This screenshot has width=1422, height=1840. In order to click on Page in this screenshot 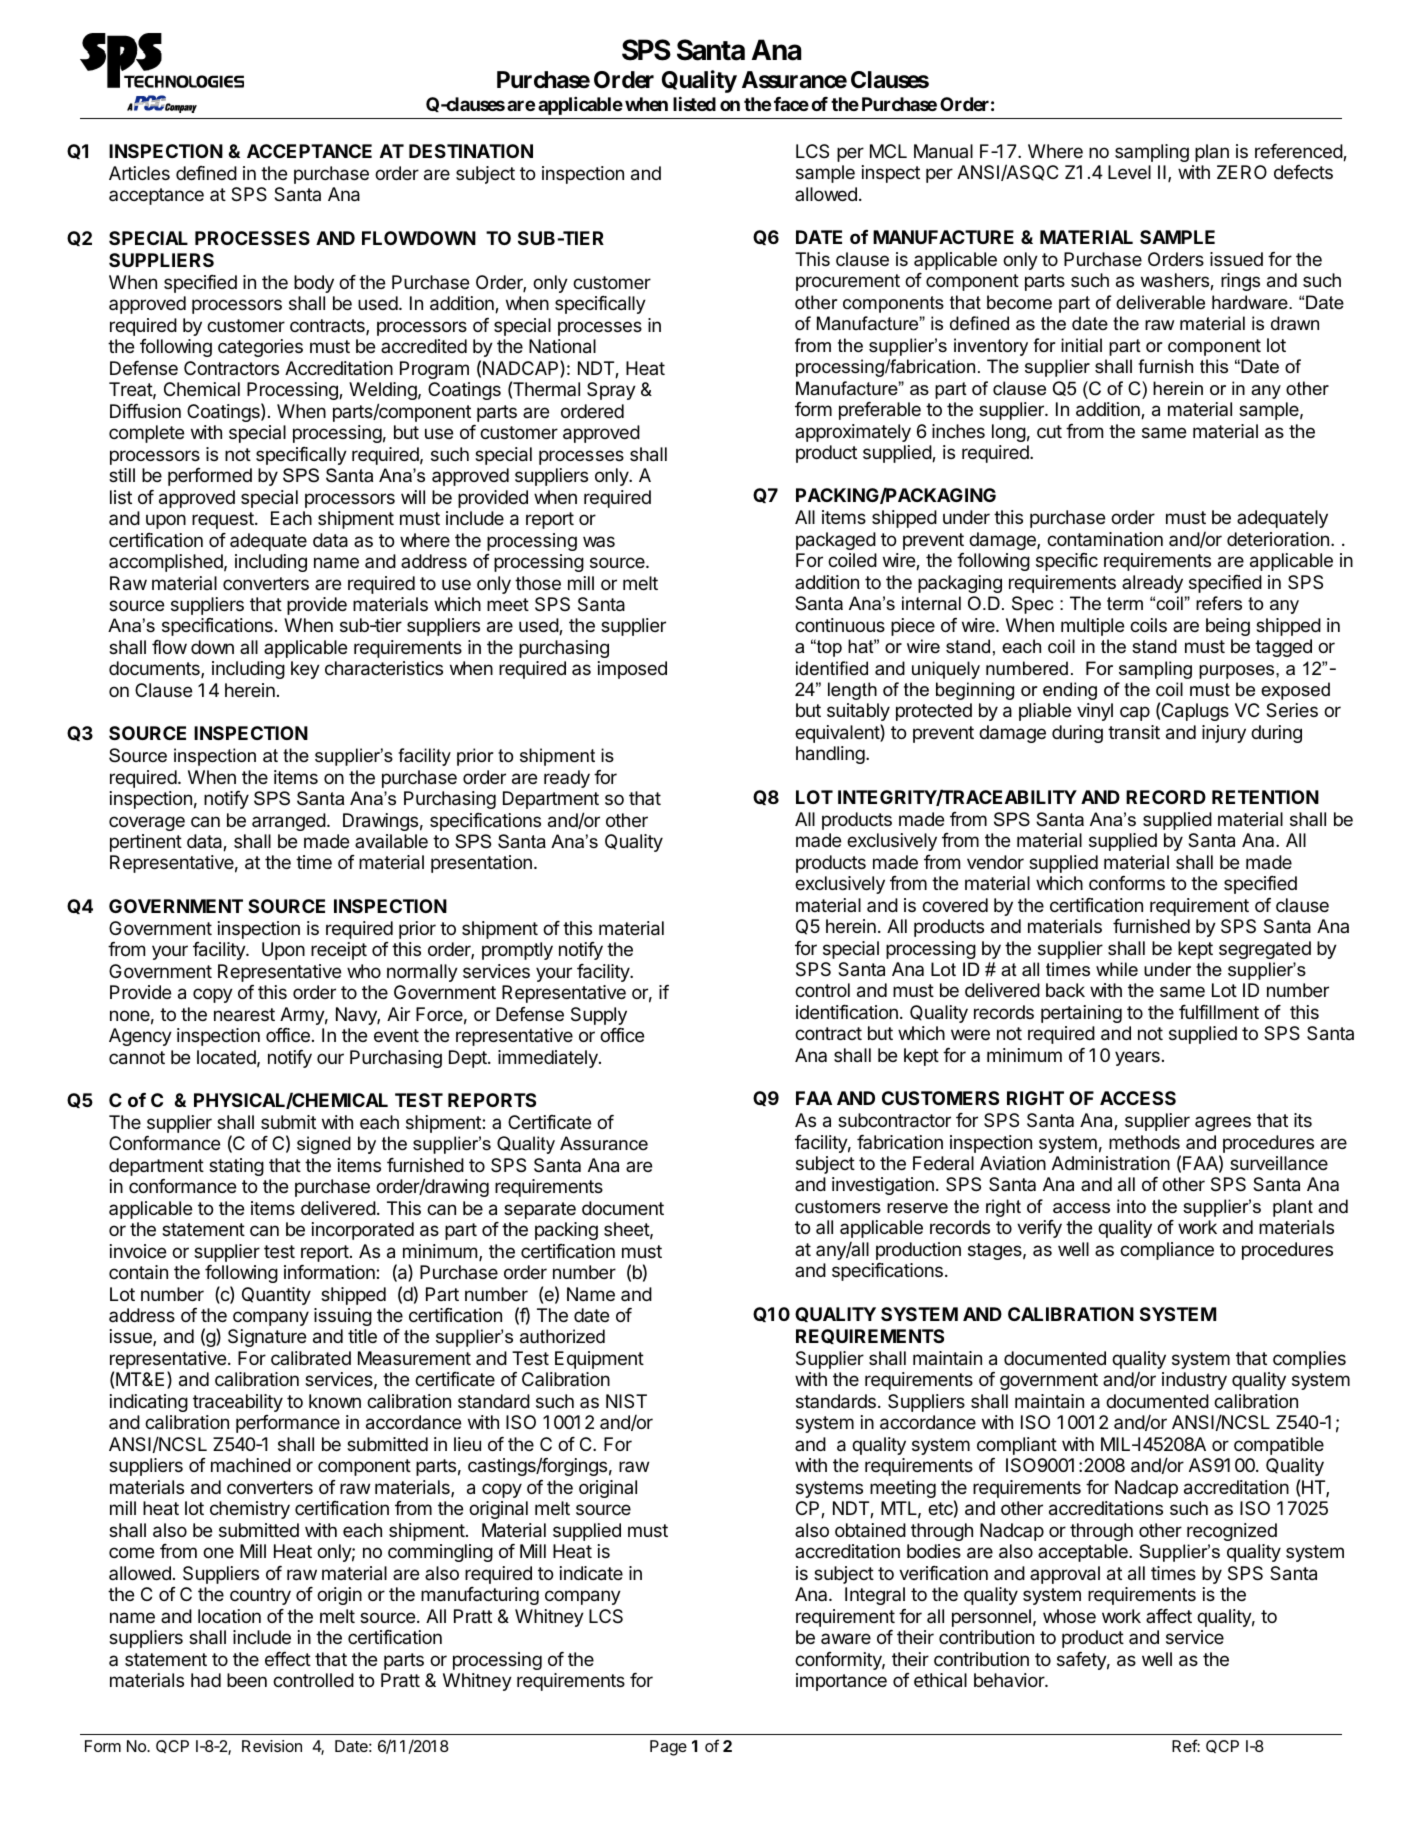, I will do `click(668, 1748)`.
